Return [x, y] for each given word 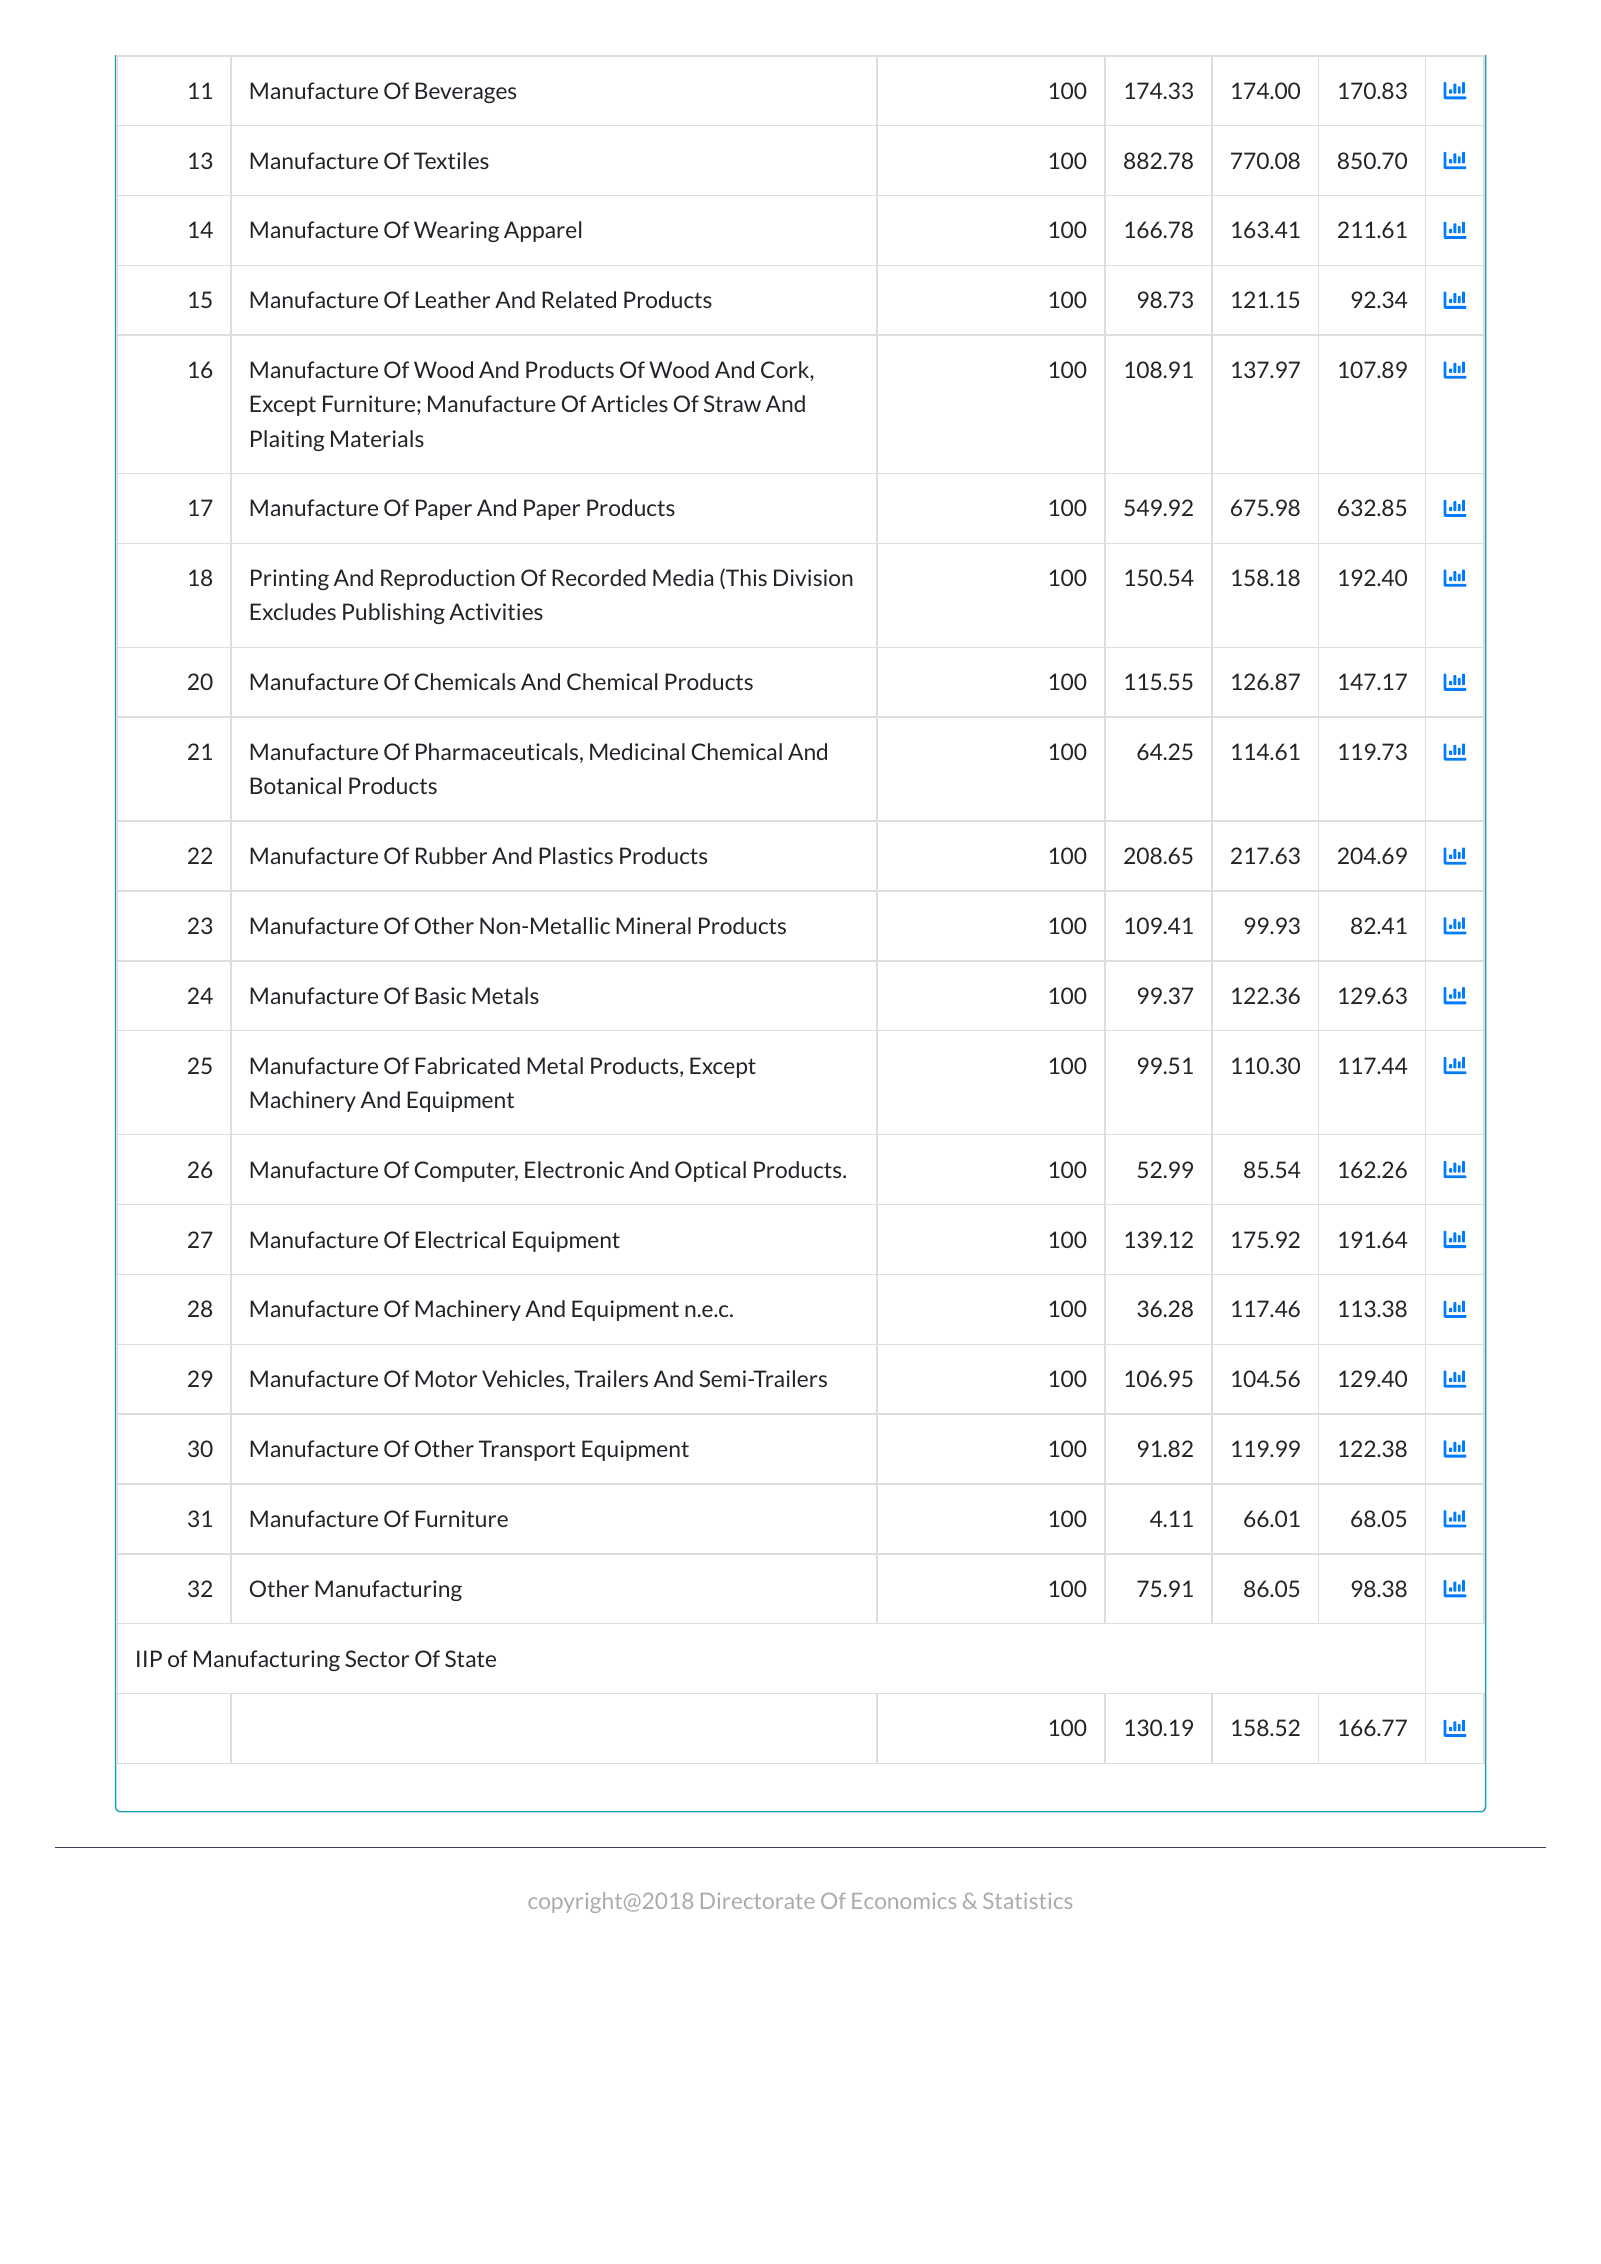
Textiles [451, 160]
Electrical [460, 1239]
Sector [377, 1658]
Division [813, 577]
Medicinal [637, 751]
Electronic [574, 1169]
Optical [710, 1171]
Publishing [394, 613]
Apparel [542, 231]
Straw [732, 403]
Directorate [757, 1901]
